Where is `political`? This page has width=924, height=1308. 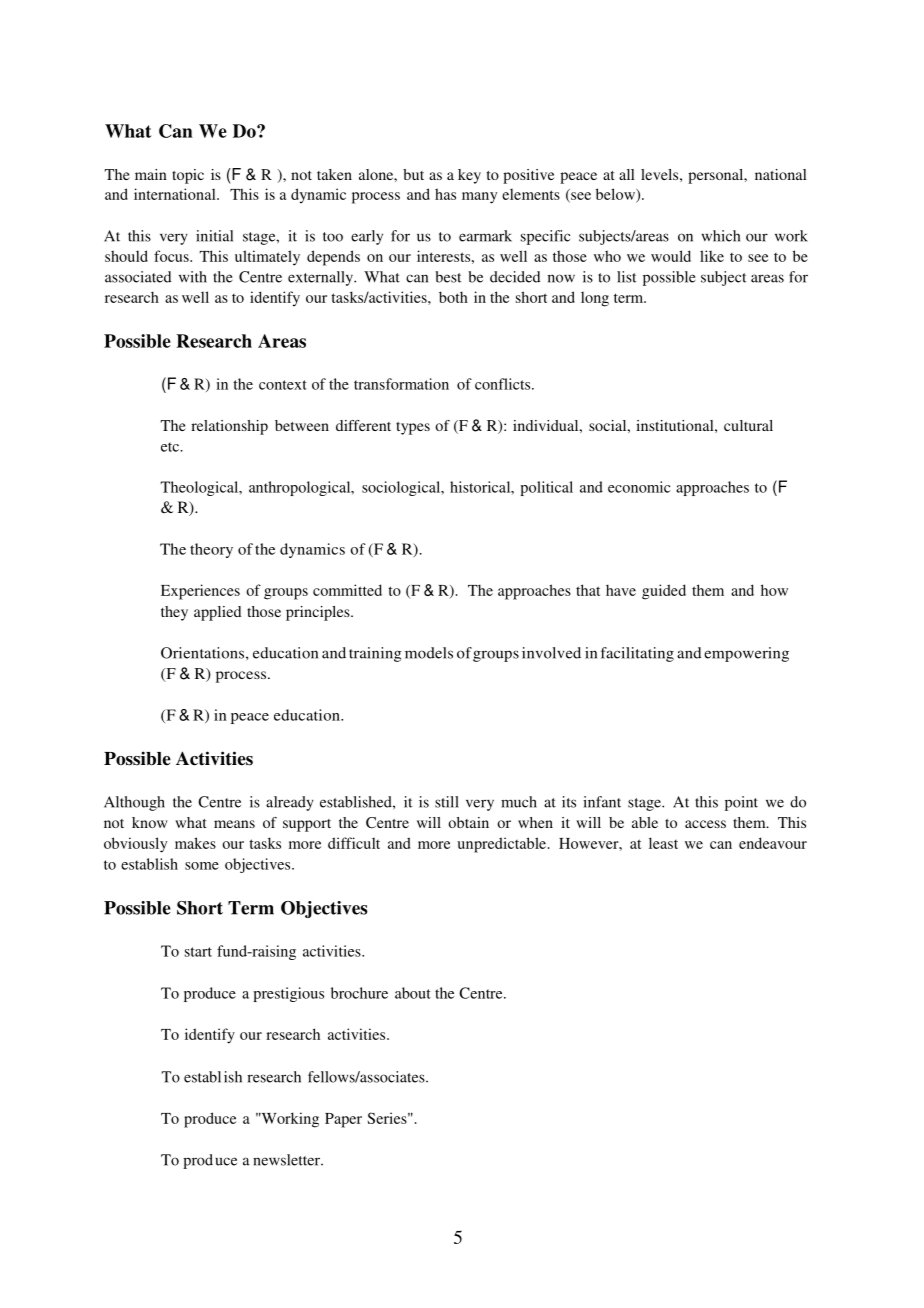
political is located at coordinates (547, 488).
